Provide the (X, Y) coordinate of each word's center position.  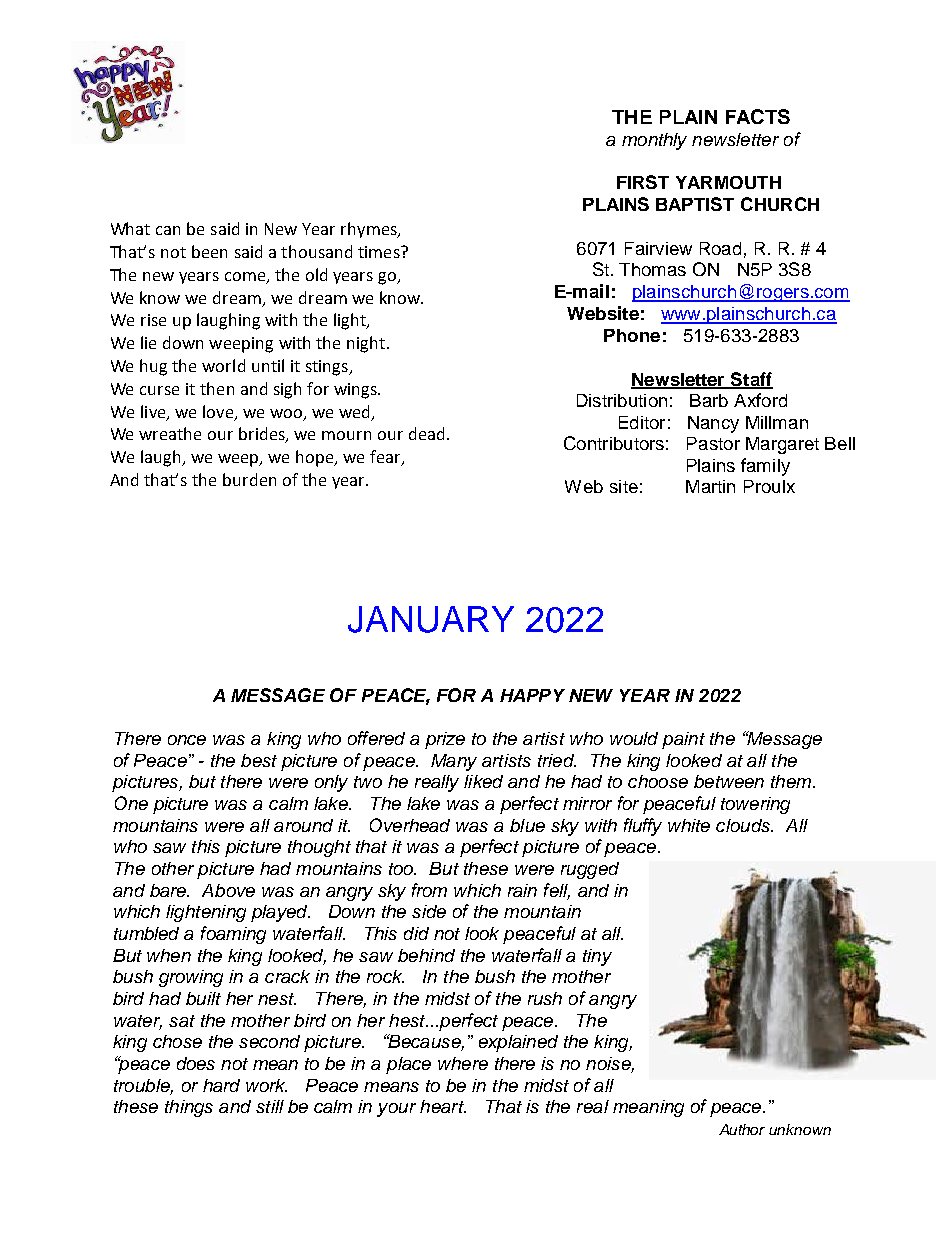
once (187, 740)
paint (683, 740)
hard (221, 1085)
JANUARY (431, 619)
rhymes (370, 230)
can (168, 230)
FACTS (758, 116)
